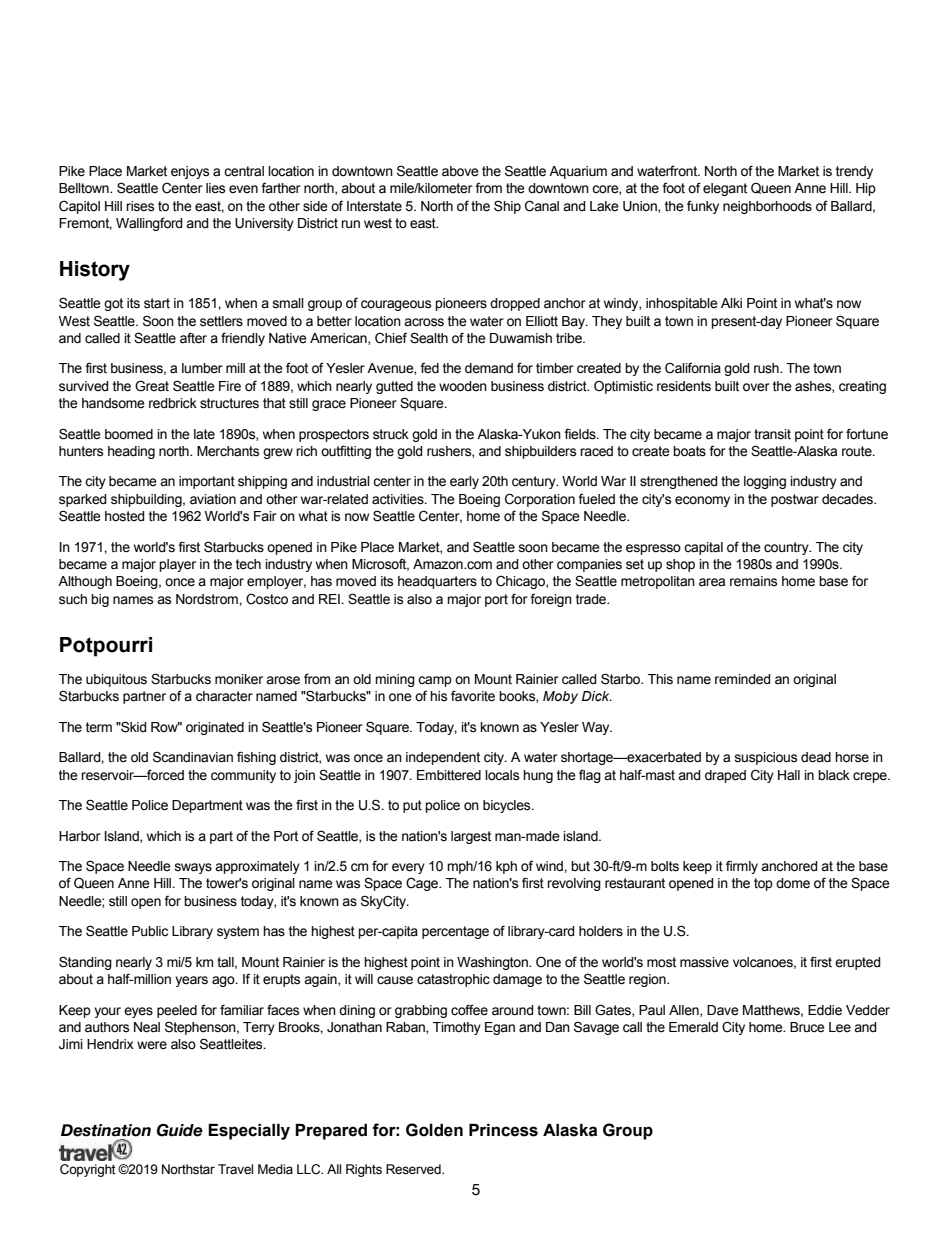 This document has height=1233, width=952. I want to click on Potpourri, so click(106, 647).
